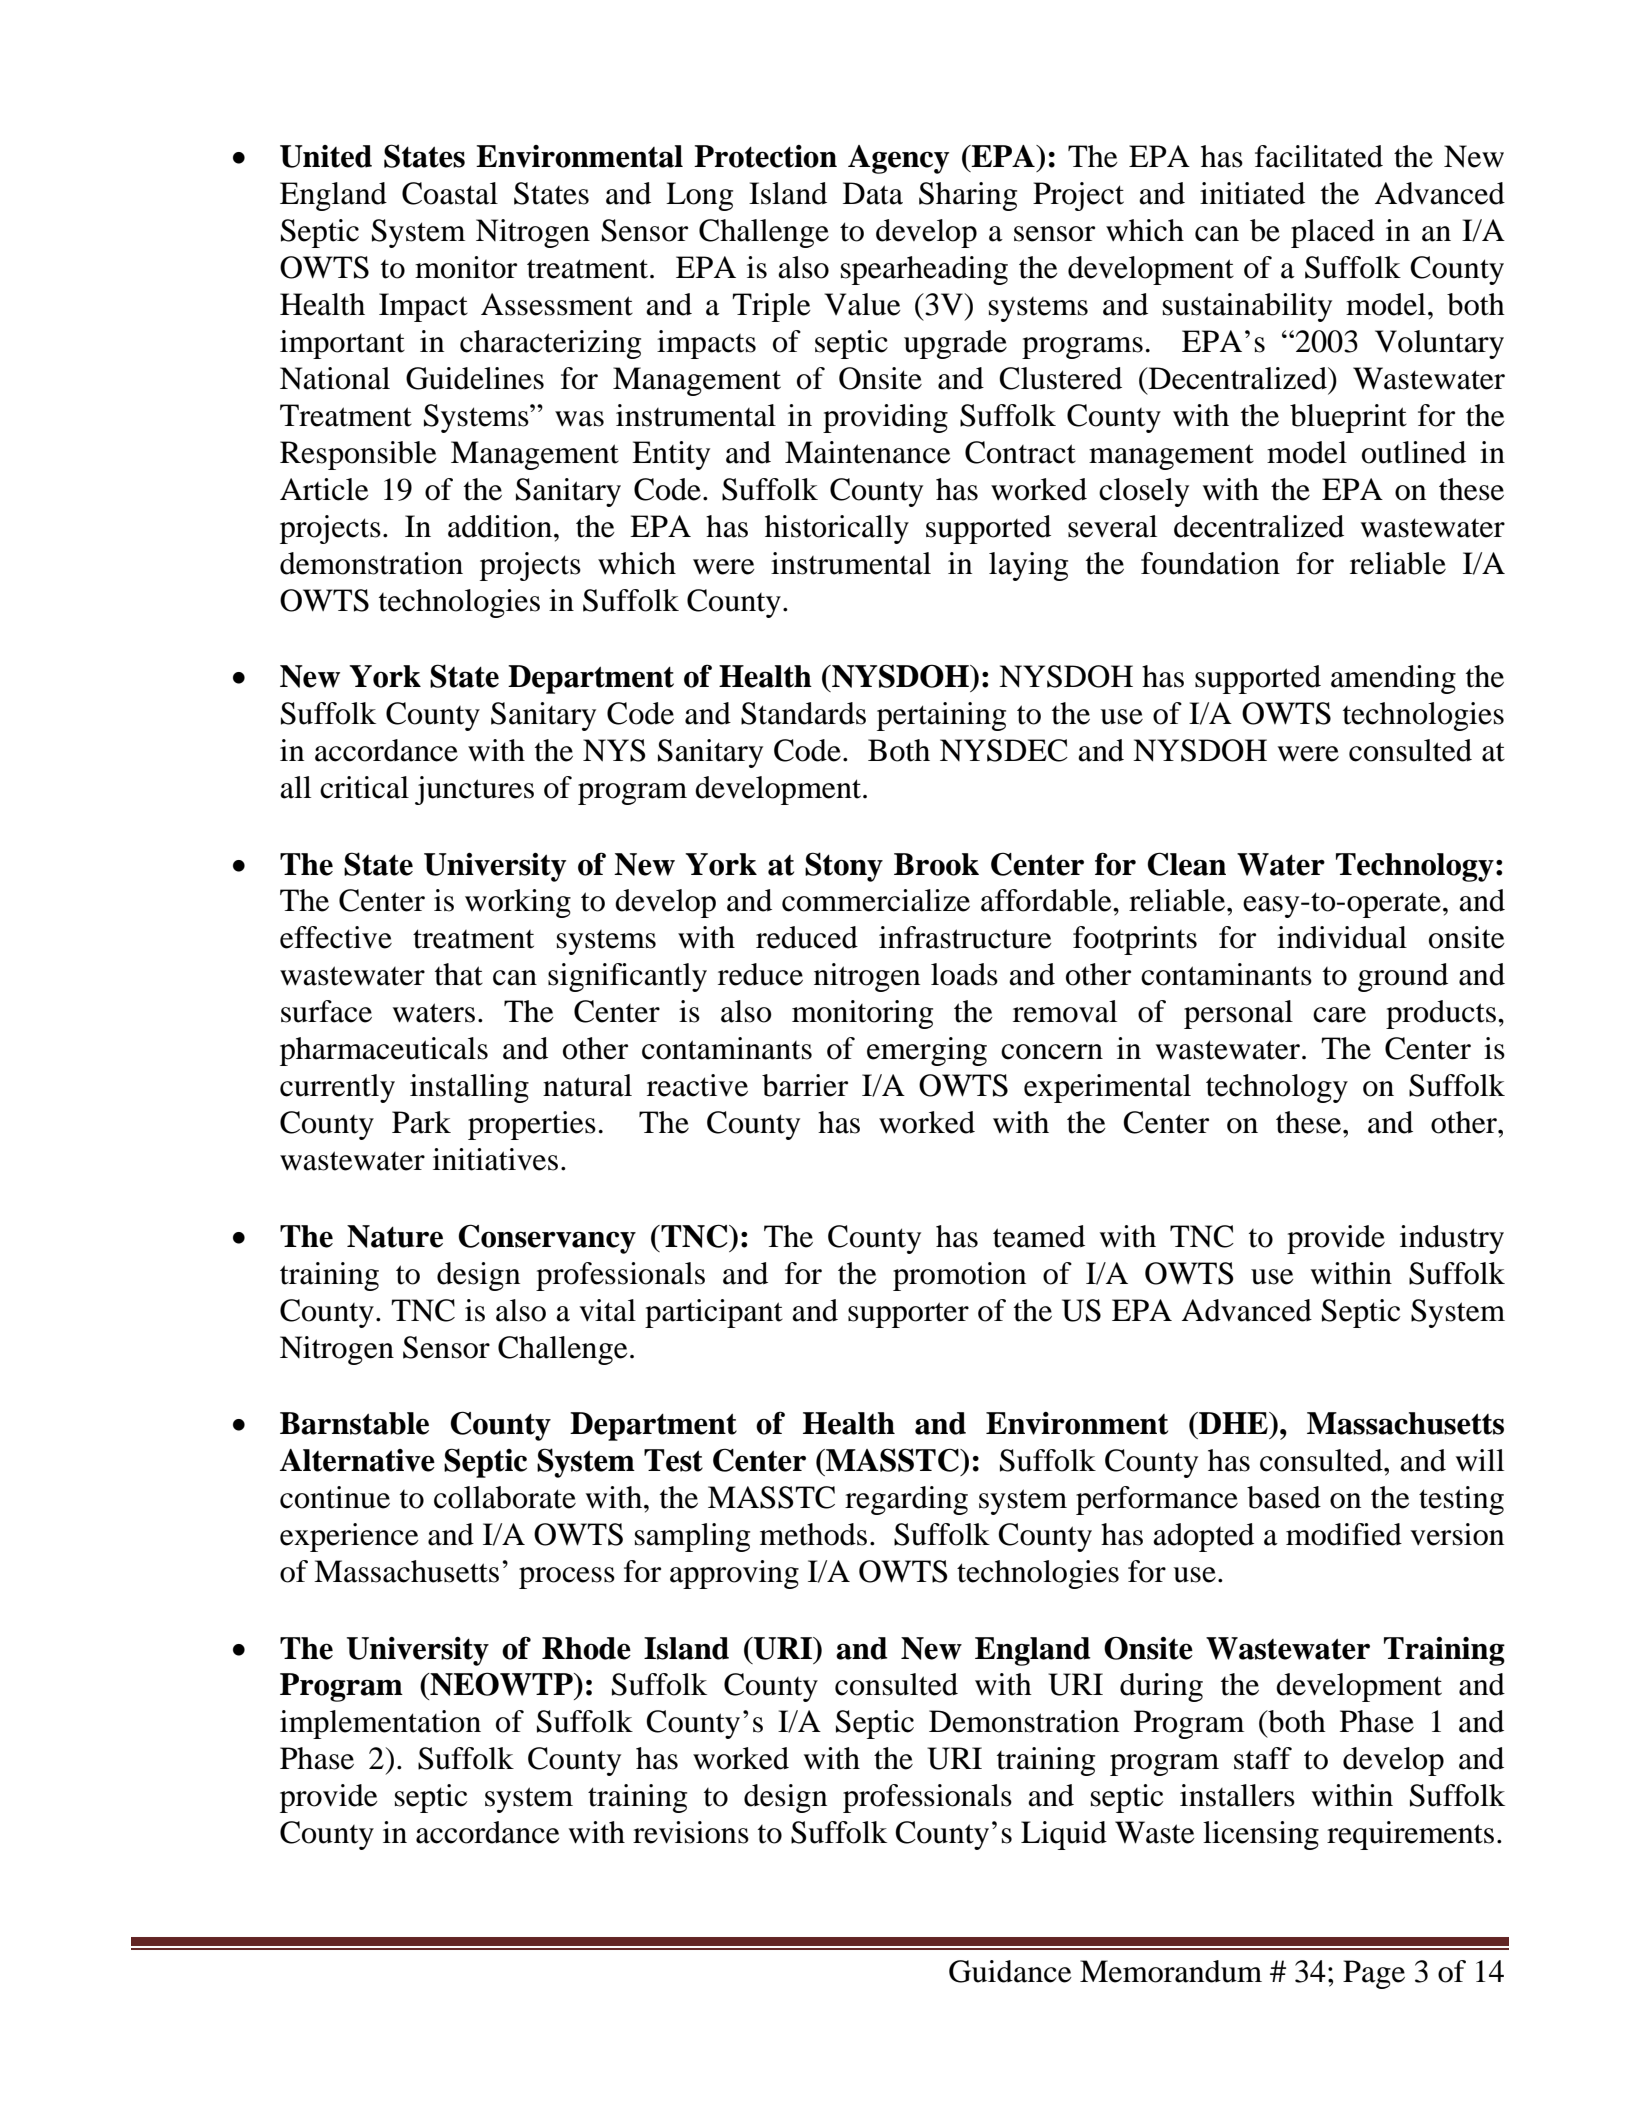 This document has height=2123, width=1640. What do you see at coordinates (469, 1088) in the document?
I see `installing` at bounding box center [469, 1088].
